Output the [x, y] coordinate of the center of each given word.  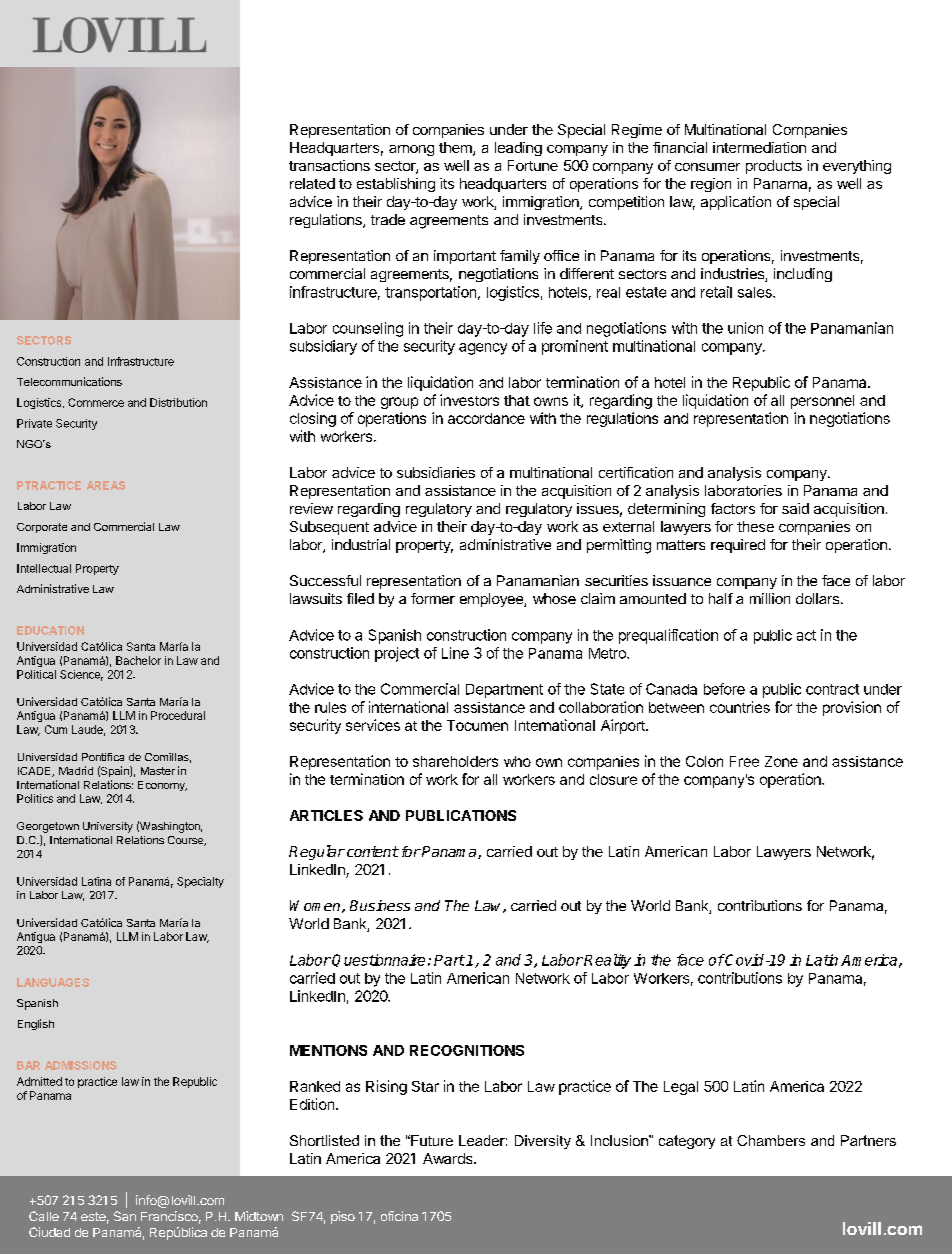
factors [733, 508]
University [108, 827]
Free [744, 761]
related [312, 183]
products [774, 167]
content [373, 851]
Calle [44, 1216]
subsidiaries [436, 472]
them [456, 149]
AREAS [106, 485]
